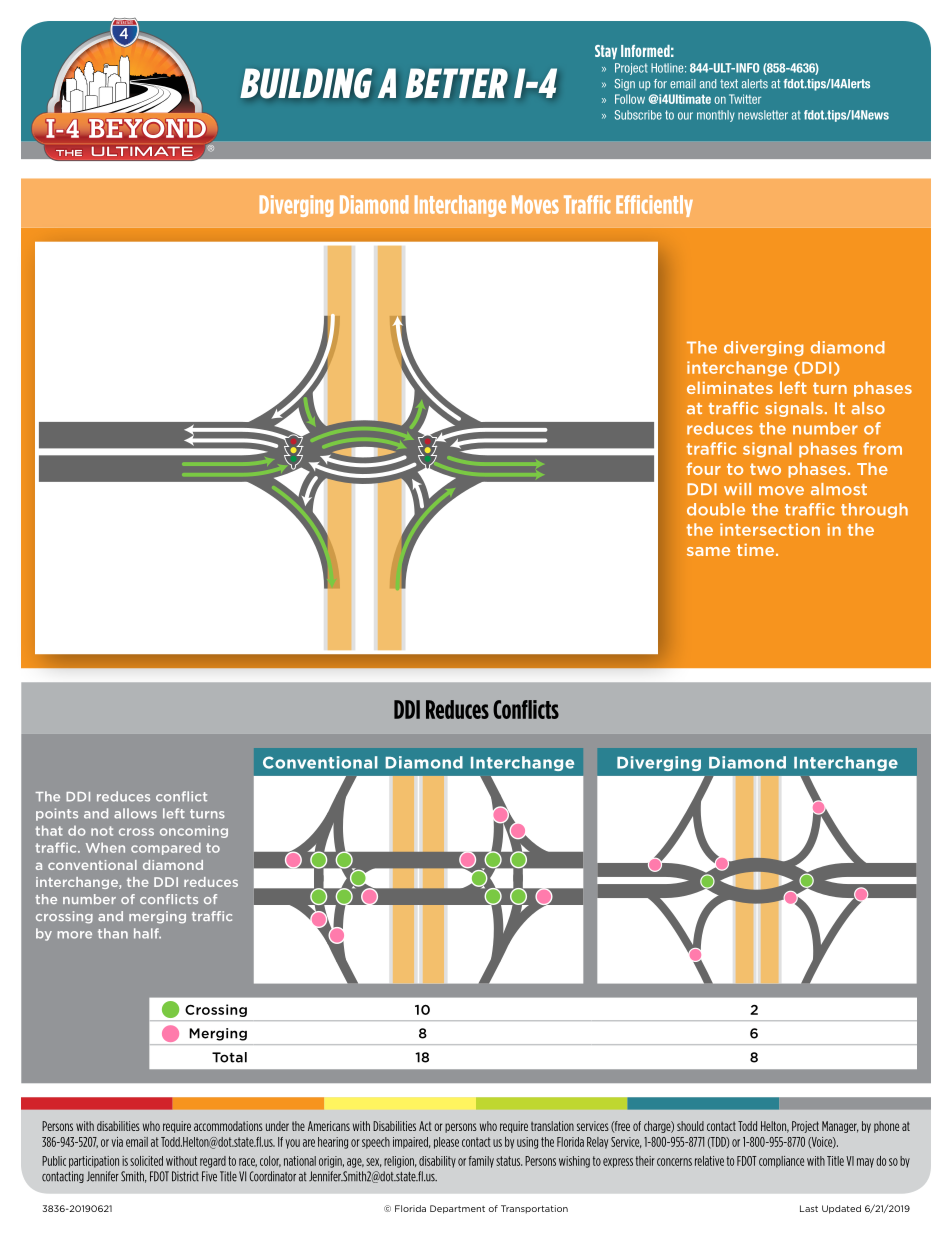 Image resolution: width=952 pixels, height=1233 pixels. Describe the element at coordinates (630, 99) in the document. I see `Follow` at that location.
